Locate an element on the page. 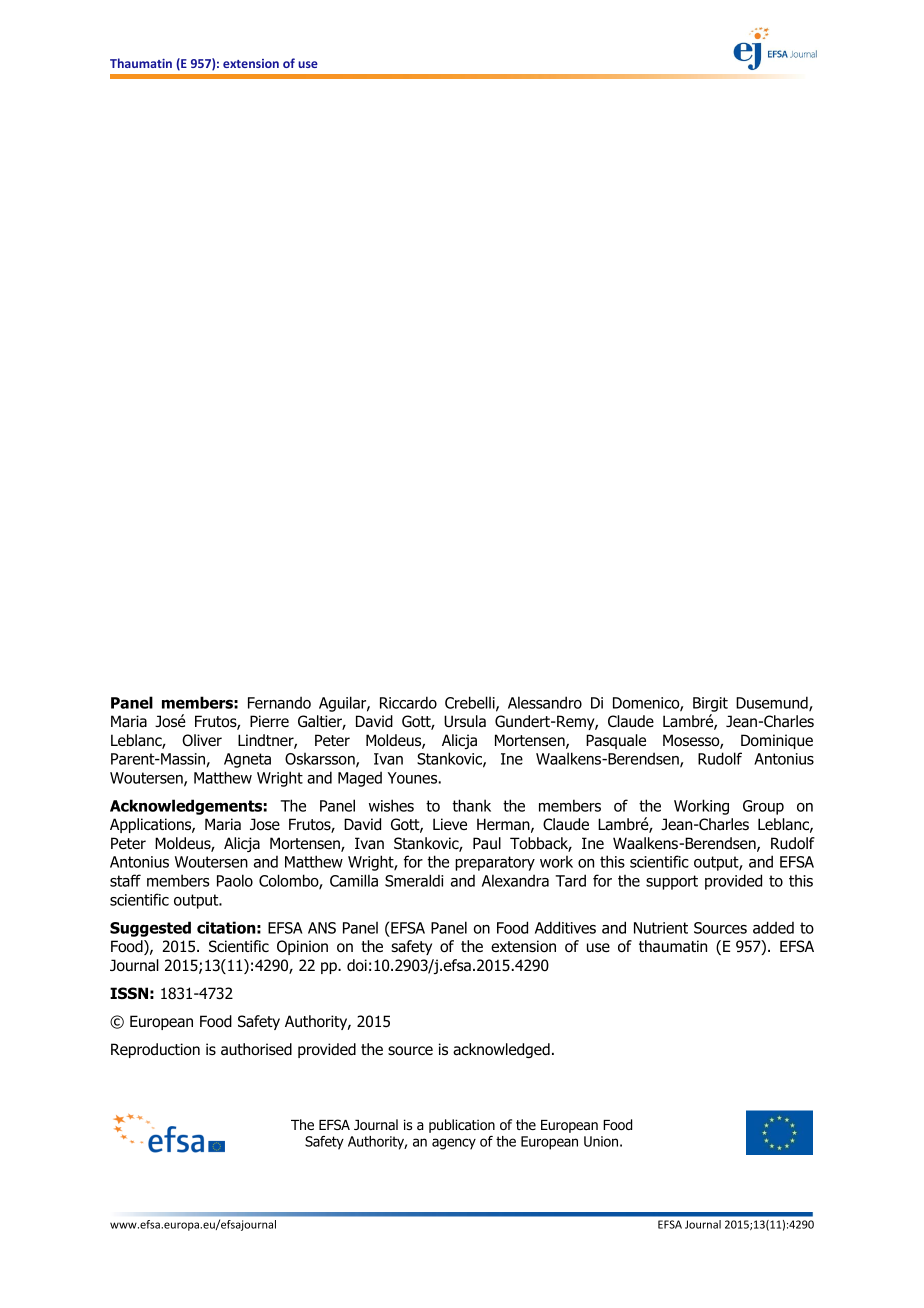  agency is located at coordinates (454, 1144).
